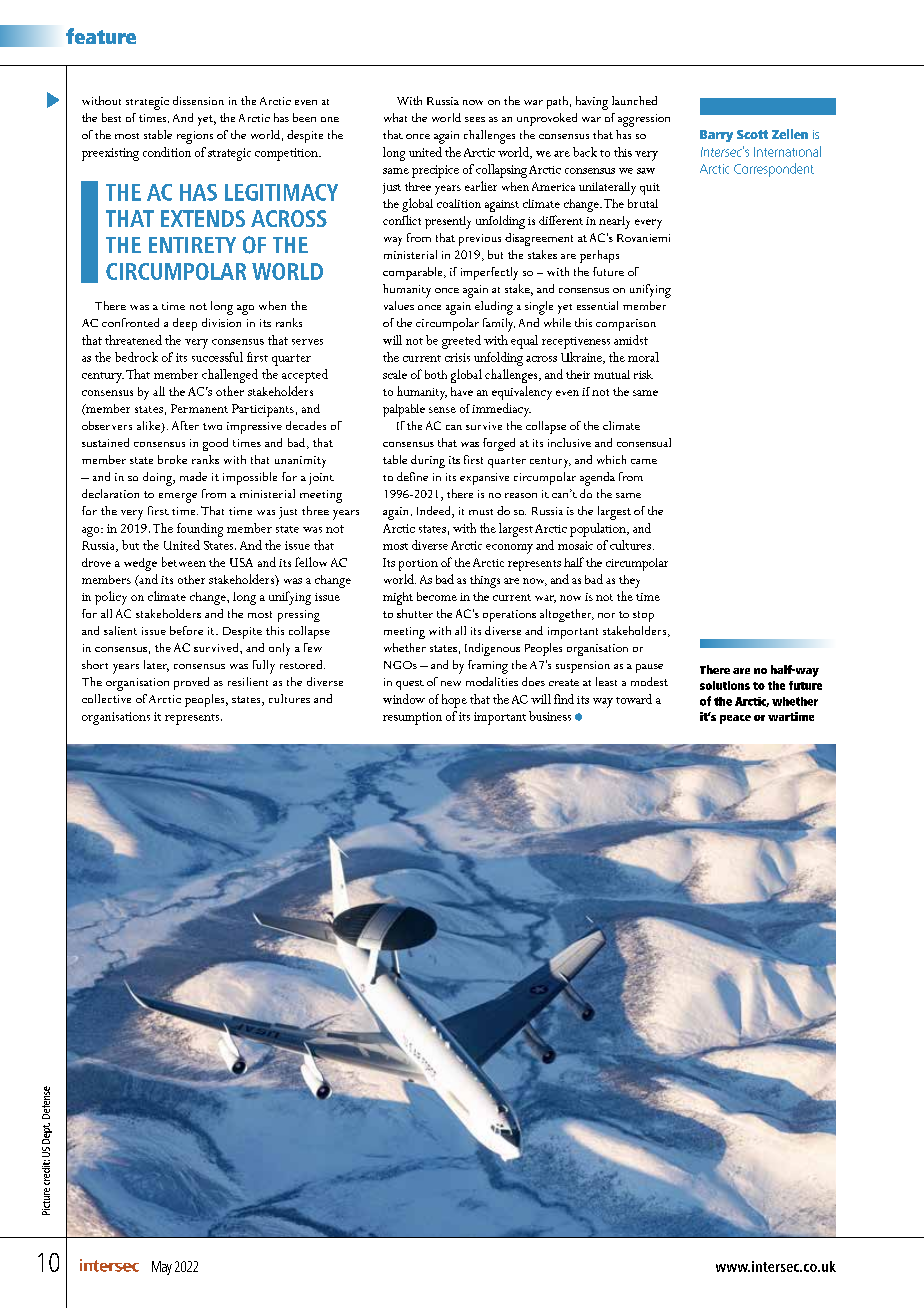  Describe the element at coordinates (186, 630) in the image. I see `before` at that location.
